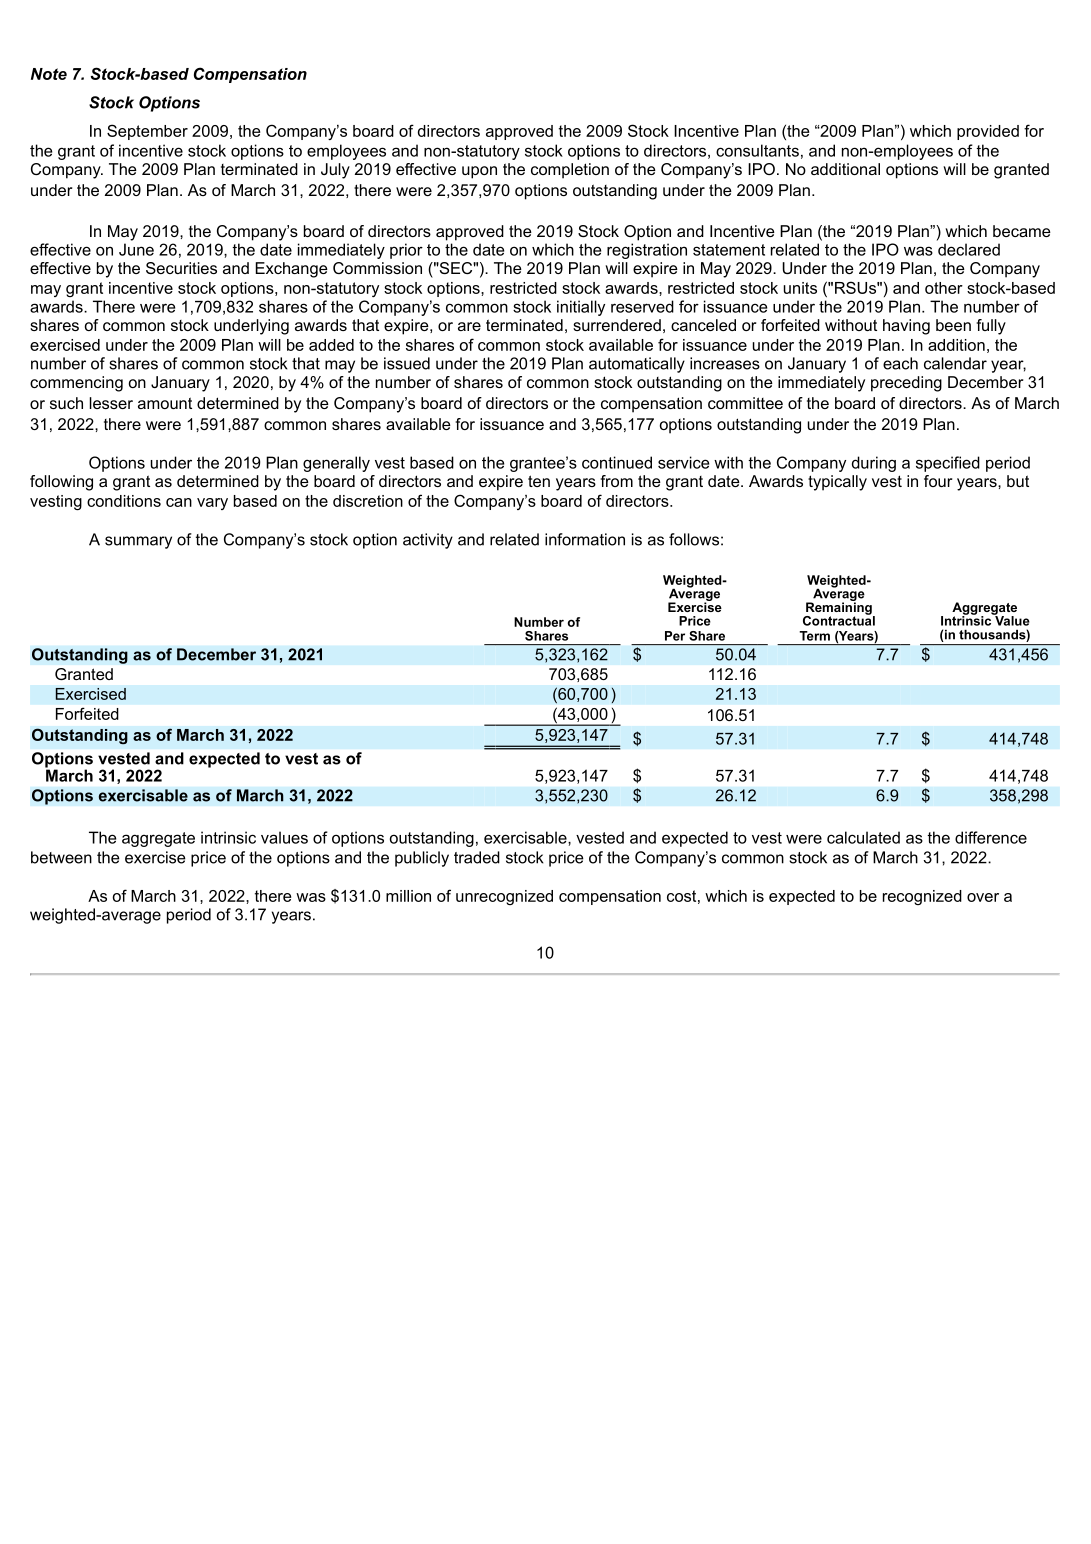  Describe the element at coordinates (147, 132) in the document. I see `September` at that location.
